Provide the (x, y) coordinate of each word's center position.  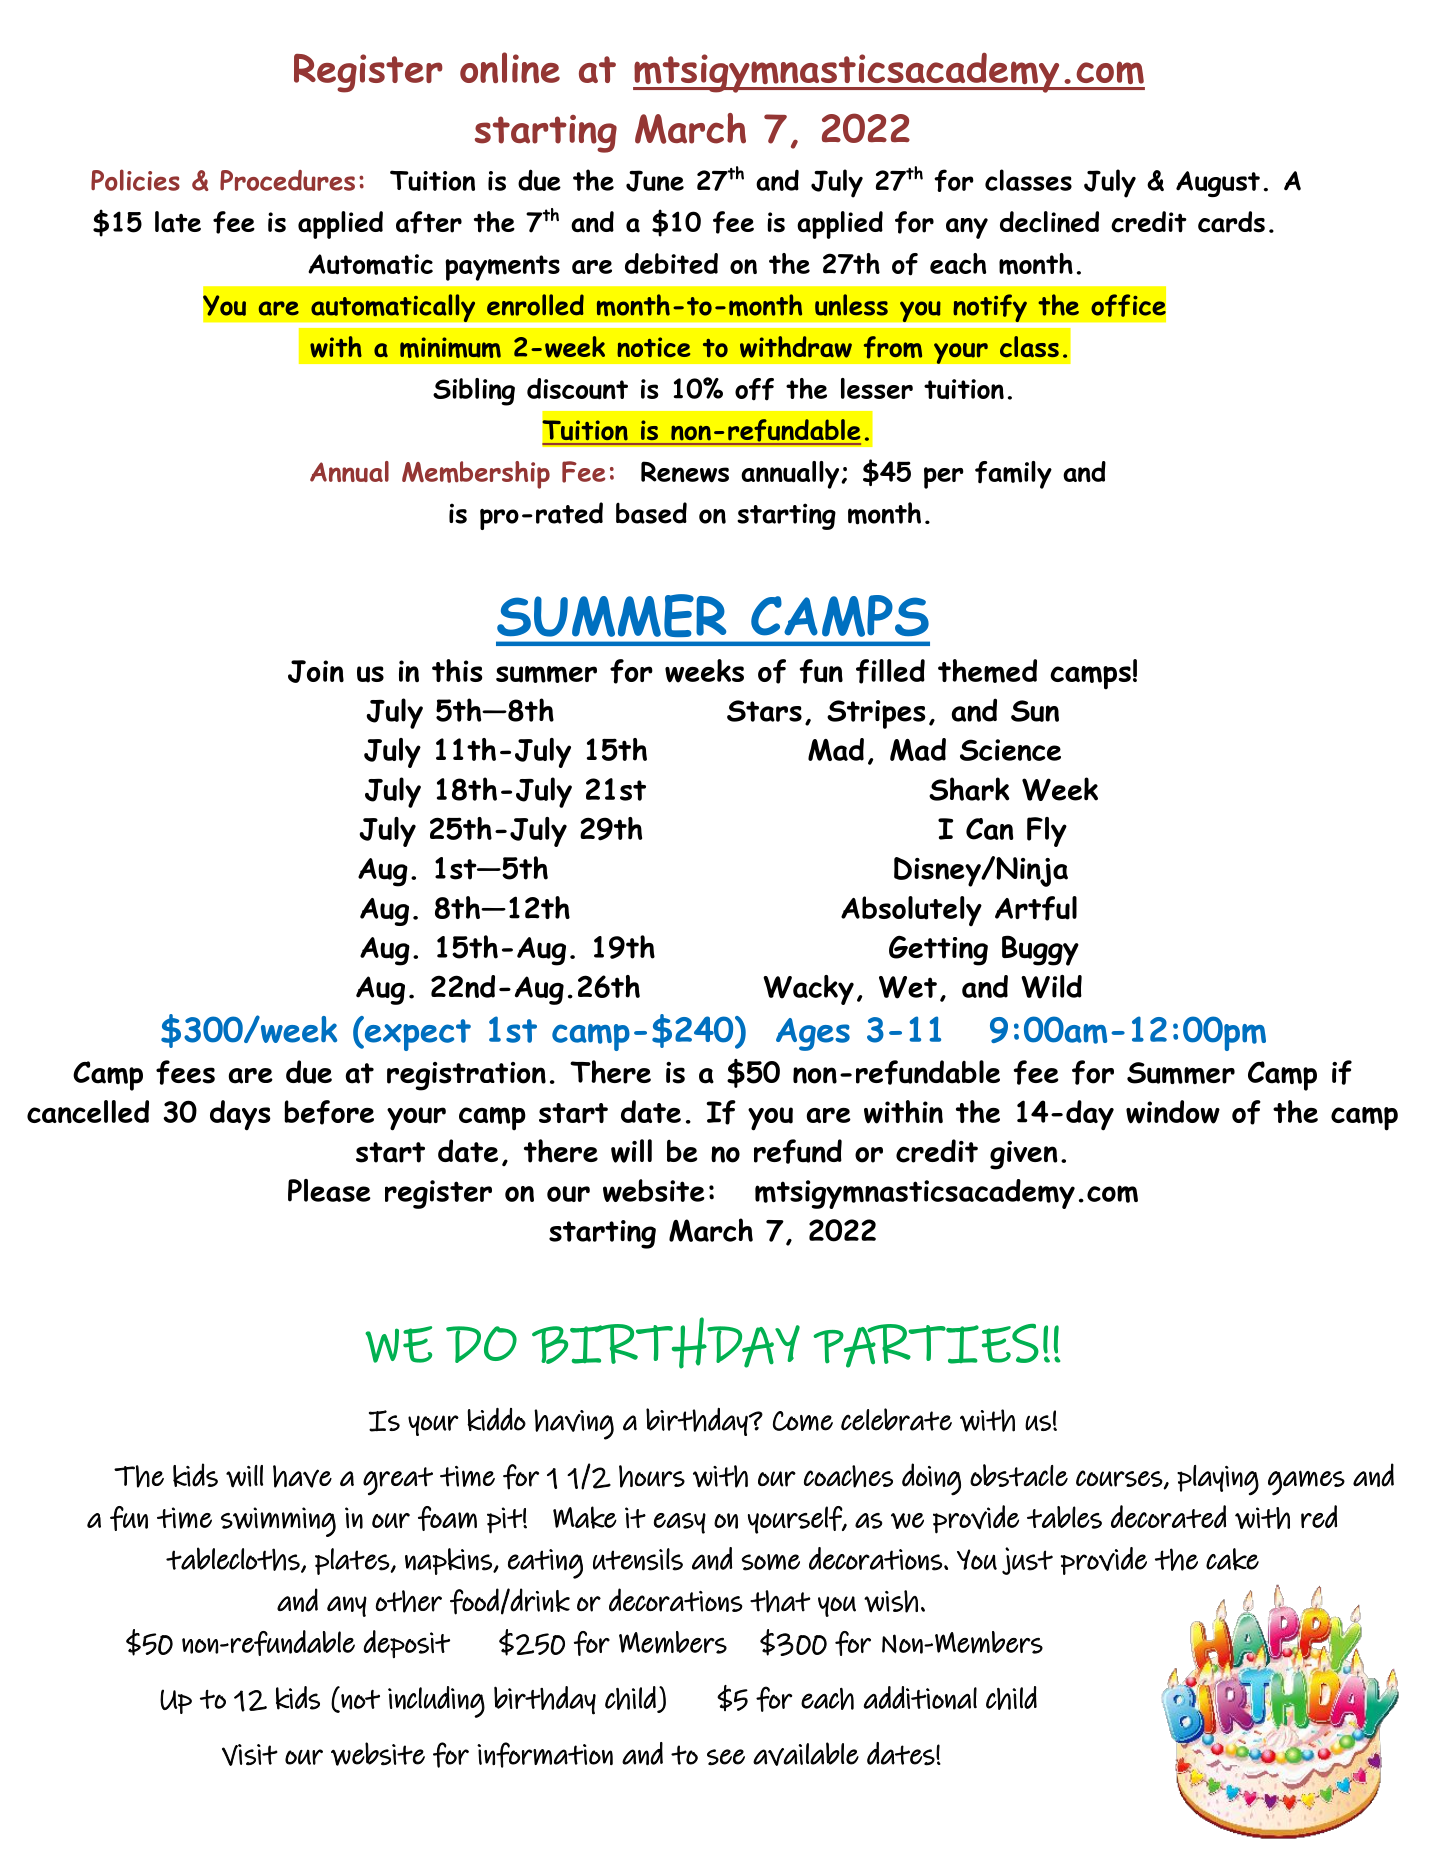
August (1218, 184)
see (726, 1757)
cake (1232, 1559)
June (655, 181)
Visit (250, 1755)
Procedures (287, 180)
